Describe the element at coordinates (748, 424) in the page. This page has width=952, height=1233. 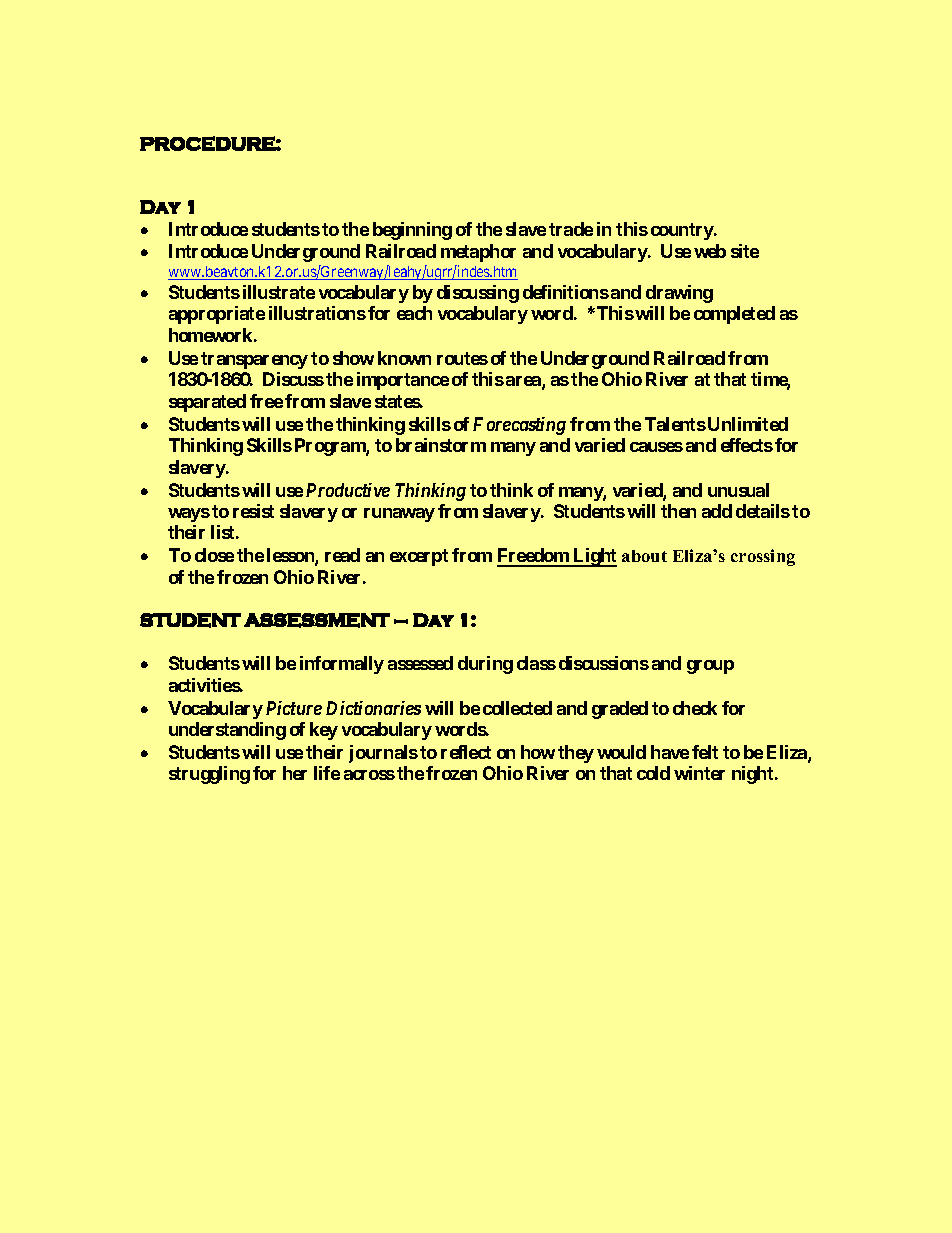
I see `Unlimited` at that location.
